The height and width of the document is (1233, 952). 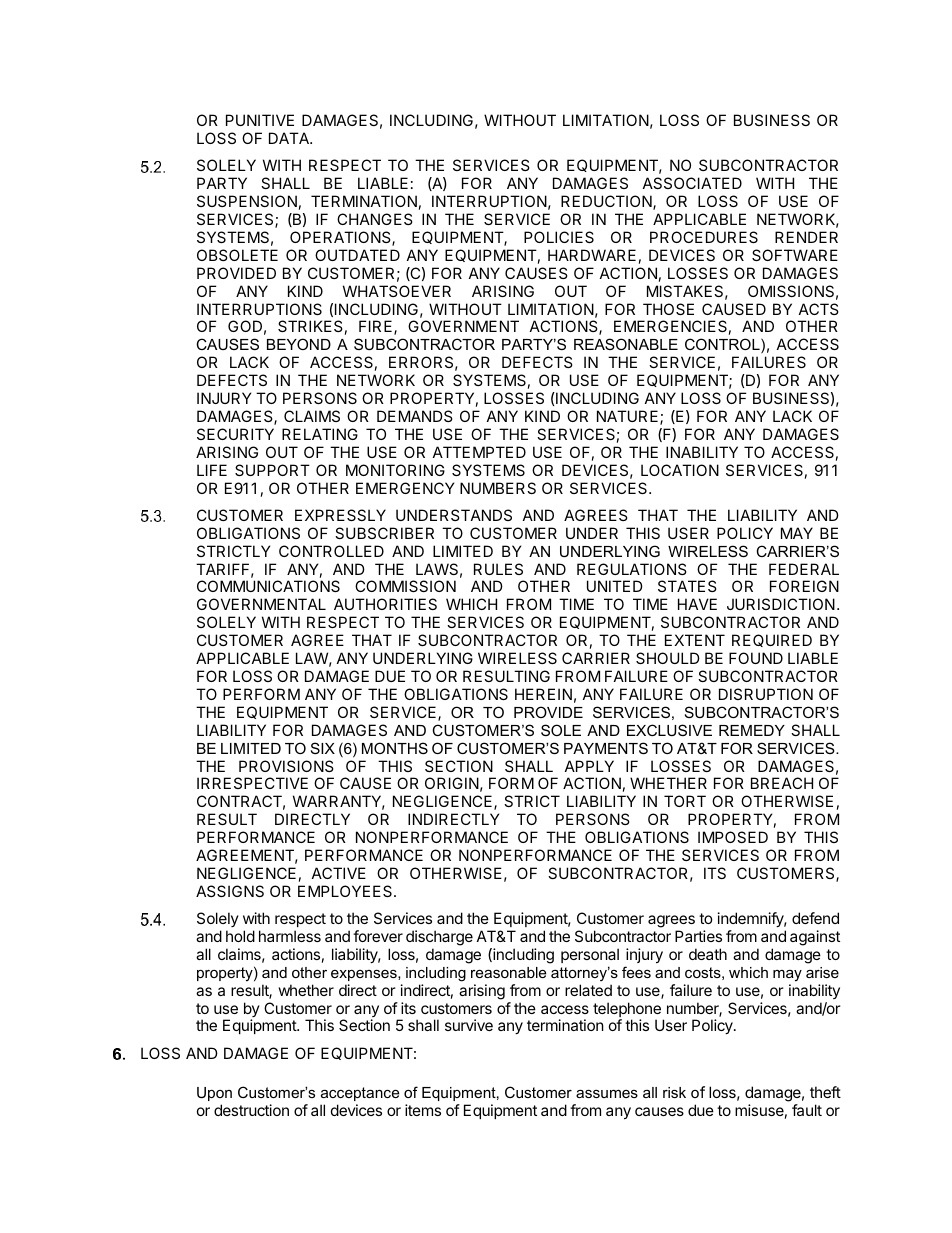 What do you see at coordinates (272, 470) in the document?
I see `SUPPORT` at bounding box center [272, 470].
